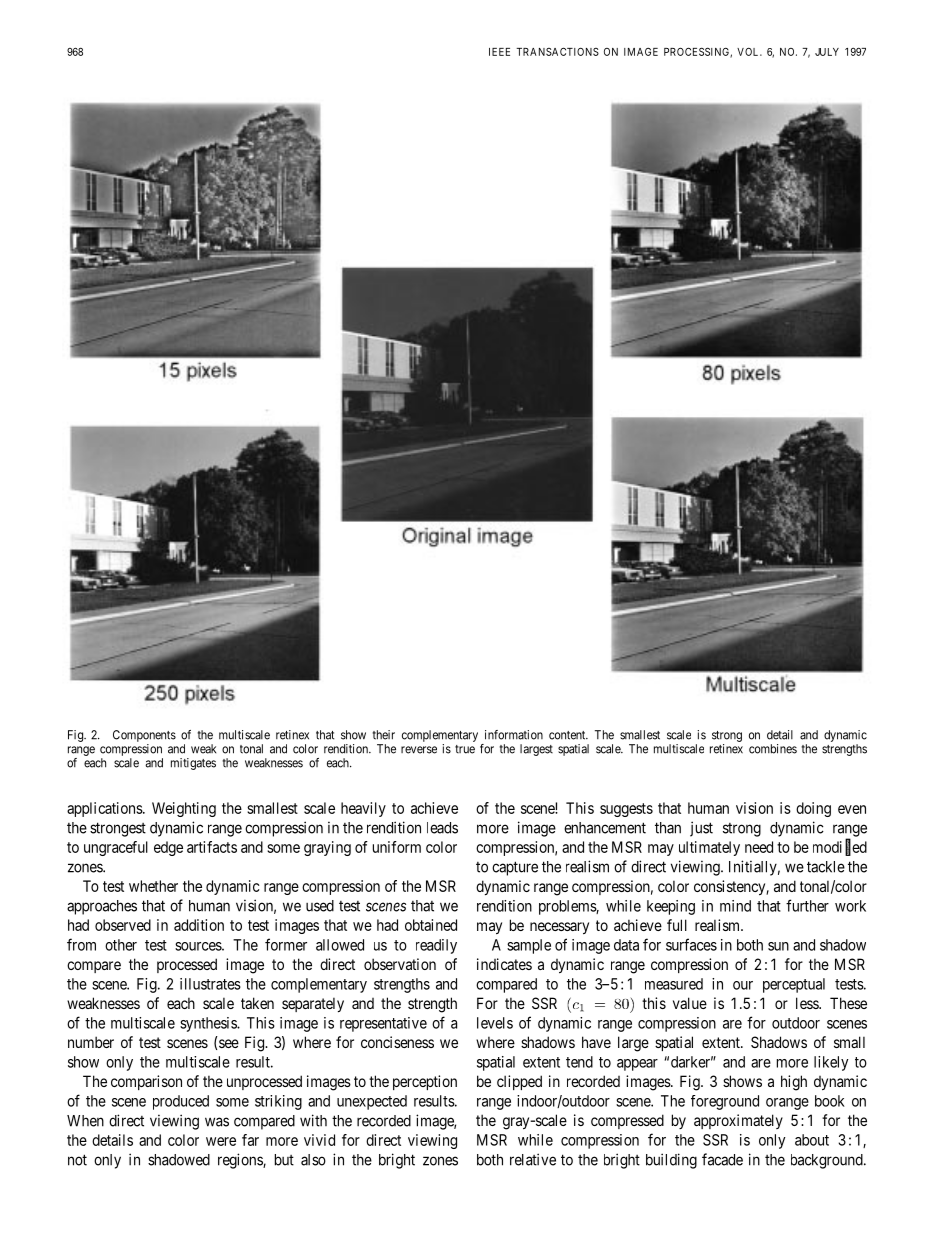  What do you see at coordinates (499, 52) in the screenshot?
I see `IEEE` at bounding box center [499, 52].
